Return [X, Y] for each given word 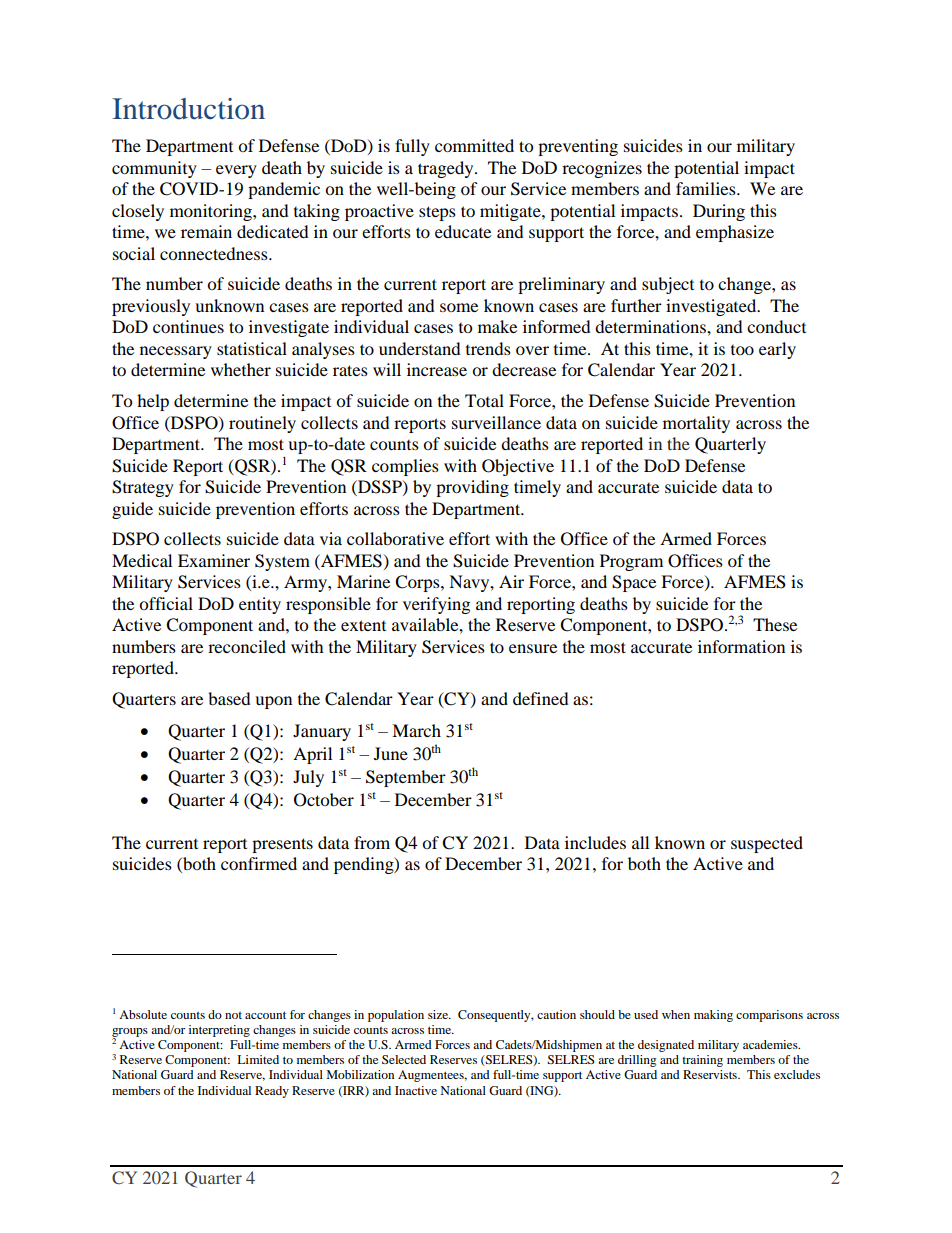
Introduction [189, 109]
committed [474, 145]
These [775, 624]
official [166, 603]
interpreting [219, 1031]
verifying [436, 605]
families [707, 188]
